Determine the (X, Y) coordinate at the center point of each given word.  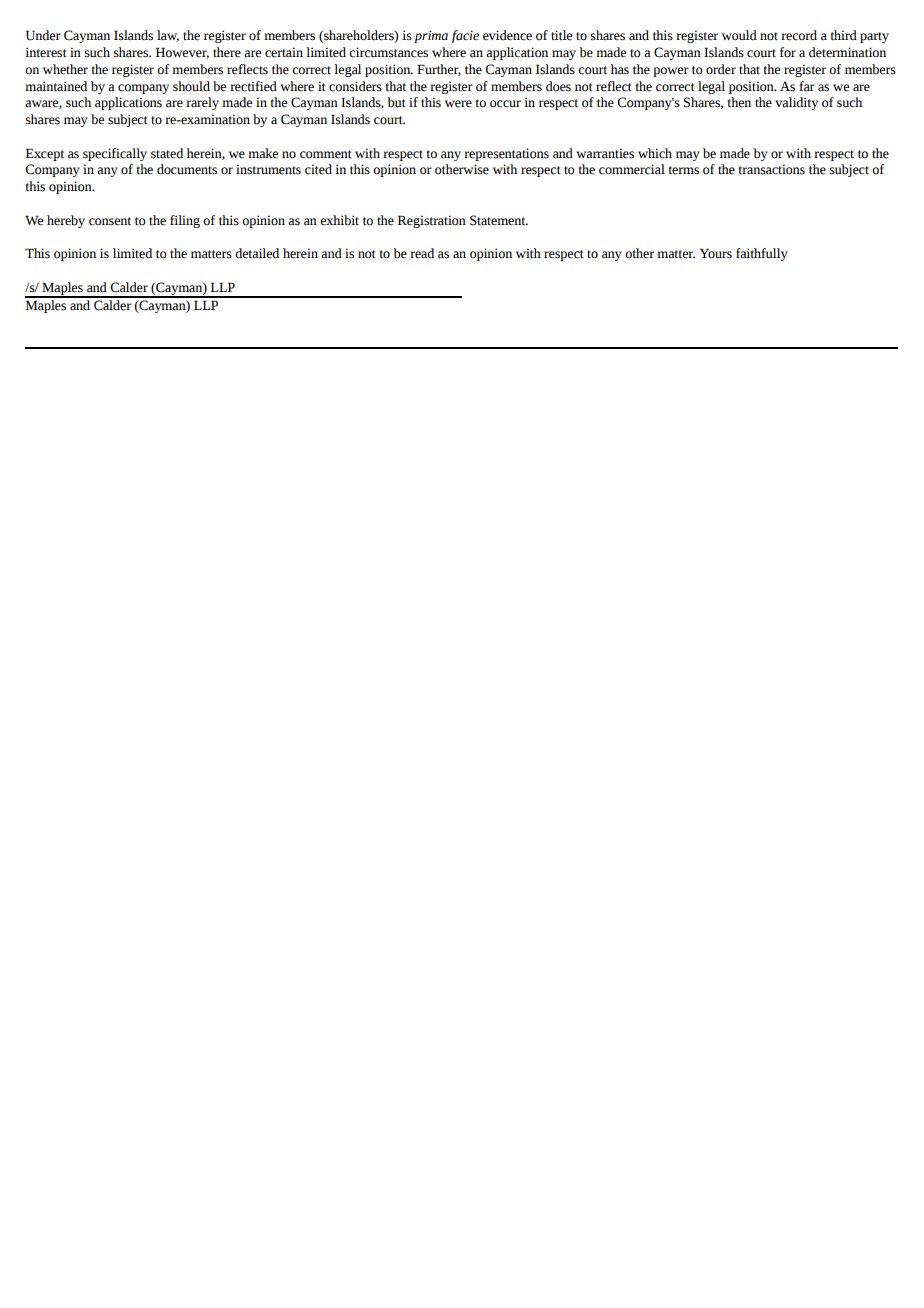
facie (465, 36)
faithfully (762, 254)
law (168, 36)
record (799, 35)
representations (506, 154)
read (422, 253)
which (655, 153)
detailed (257, 253)
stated (167, 153)
